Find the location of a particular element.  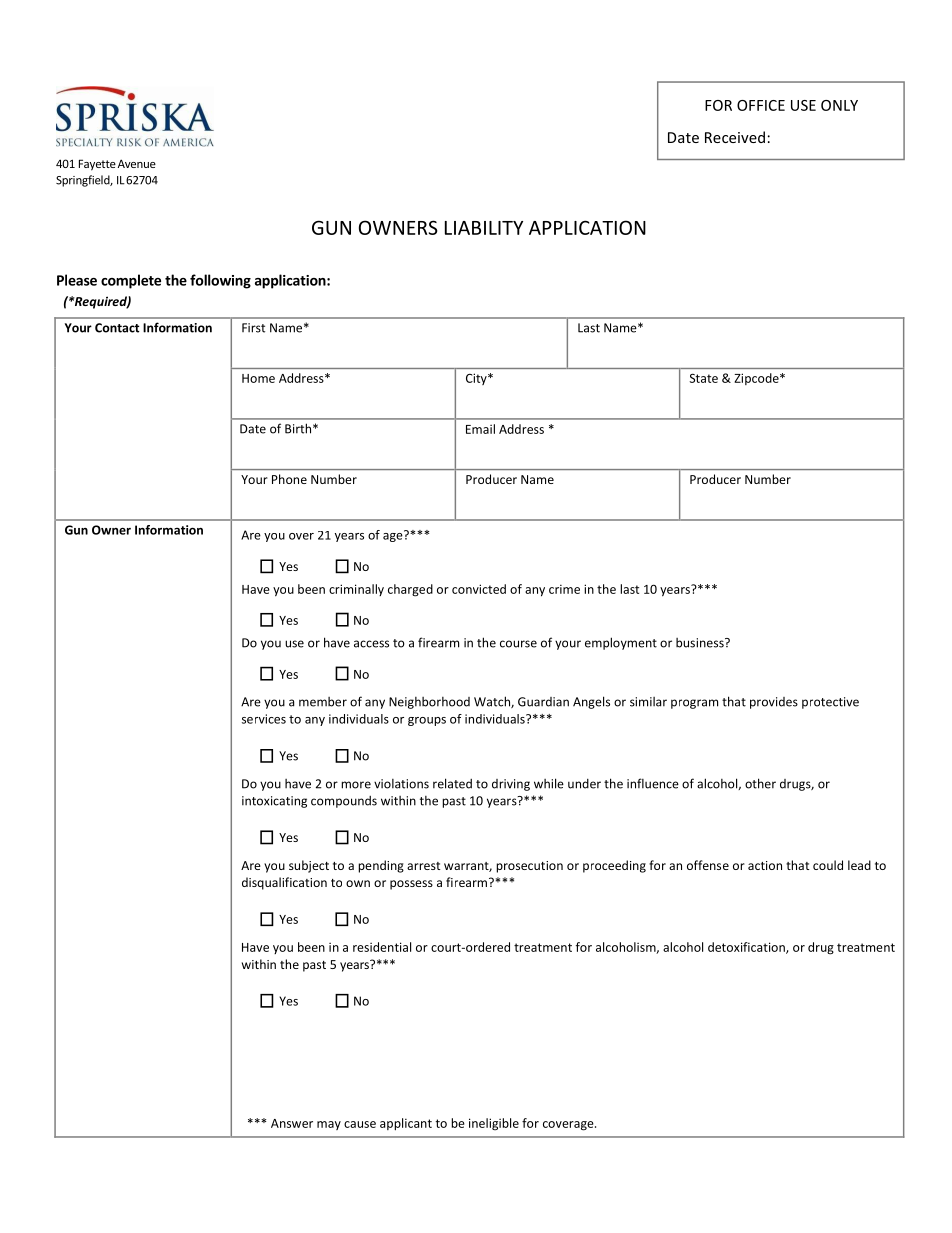

ineligible is located at coordinates (494, 1124).
